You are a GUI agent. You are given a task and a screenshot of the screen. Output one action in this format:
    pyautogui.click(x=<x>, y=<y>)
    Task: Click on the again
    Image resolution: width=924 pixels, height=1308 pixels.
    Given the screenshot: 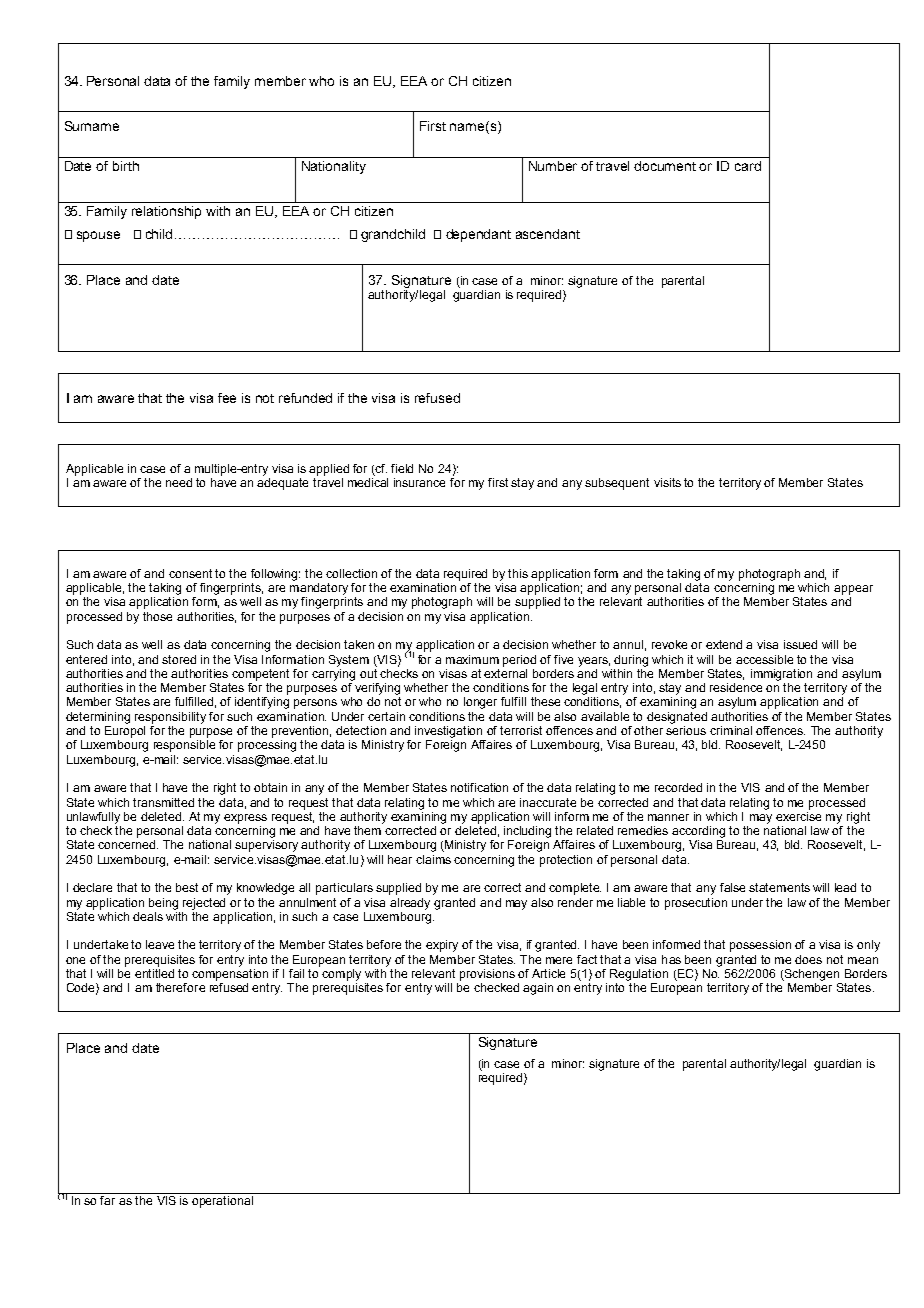 What is the action you would take?
    pyautogui.click(x=538, y=989)
